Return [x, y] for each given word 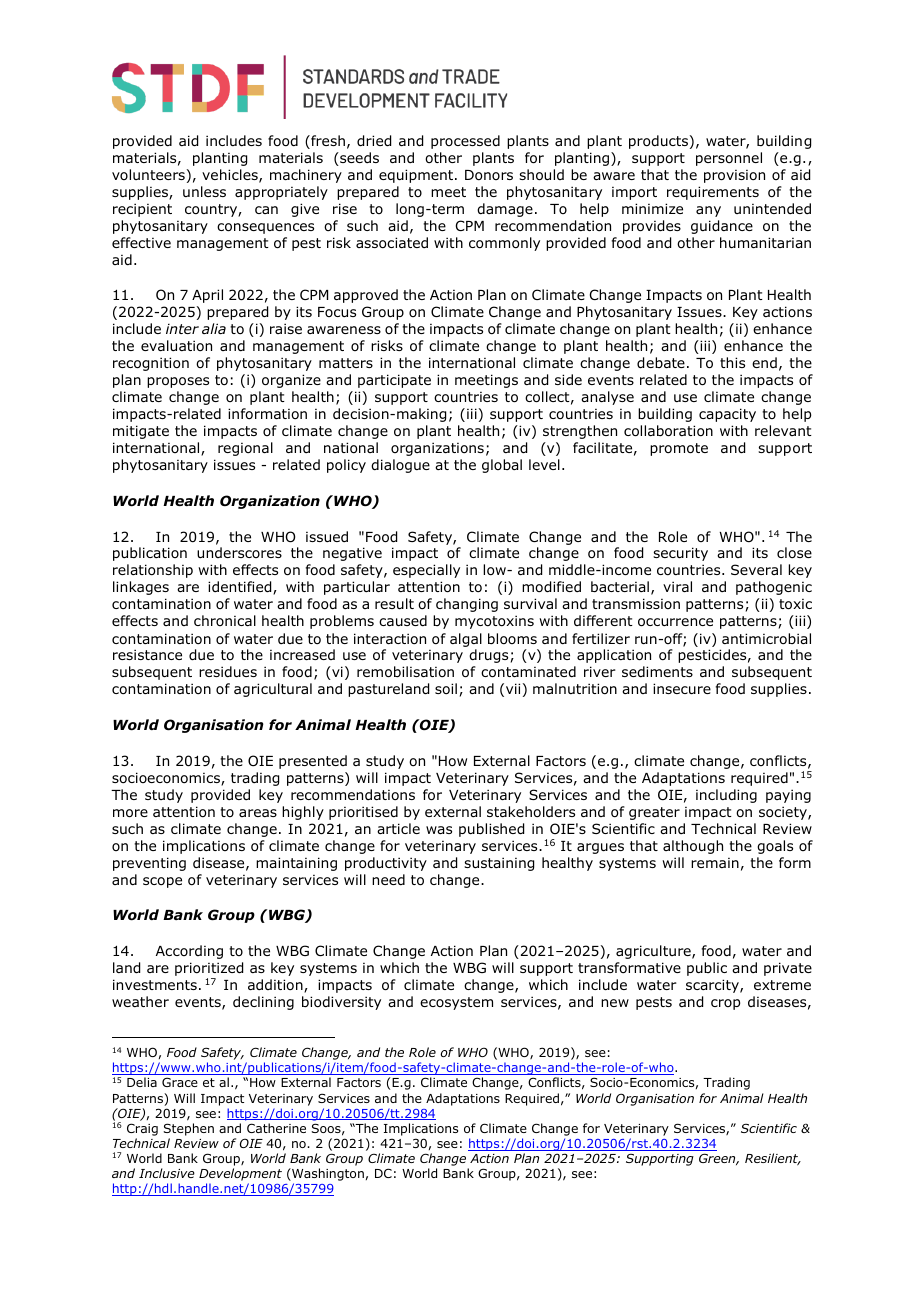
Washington [327, 1176]
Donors [489, 175]
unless [204, 191]
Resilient [773, 1159]
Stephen [189, 1129]
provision [734, 176]
